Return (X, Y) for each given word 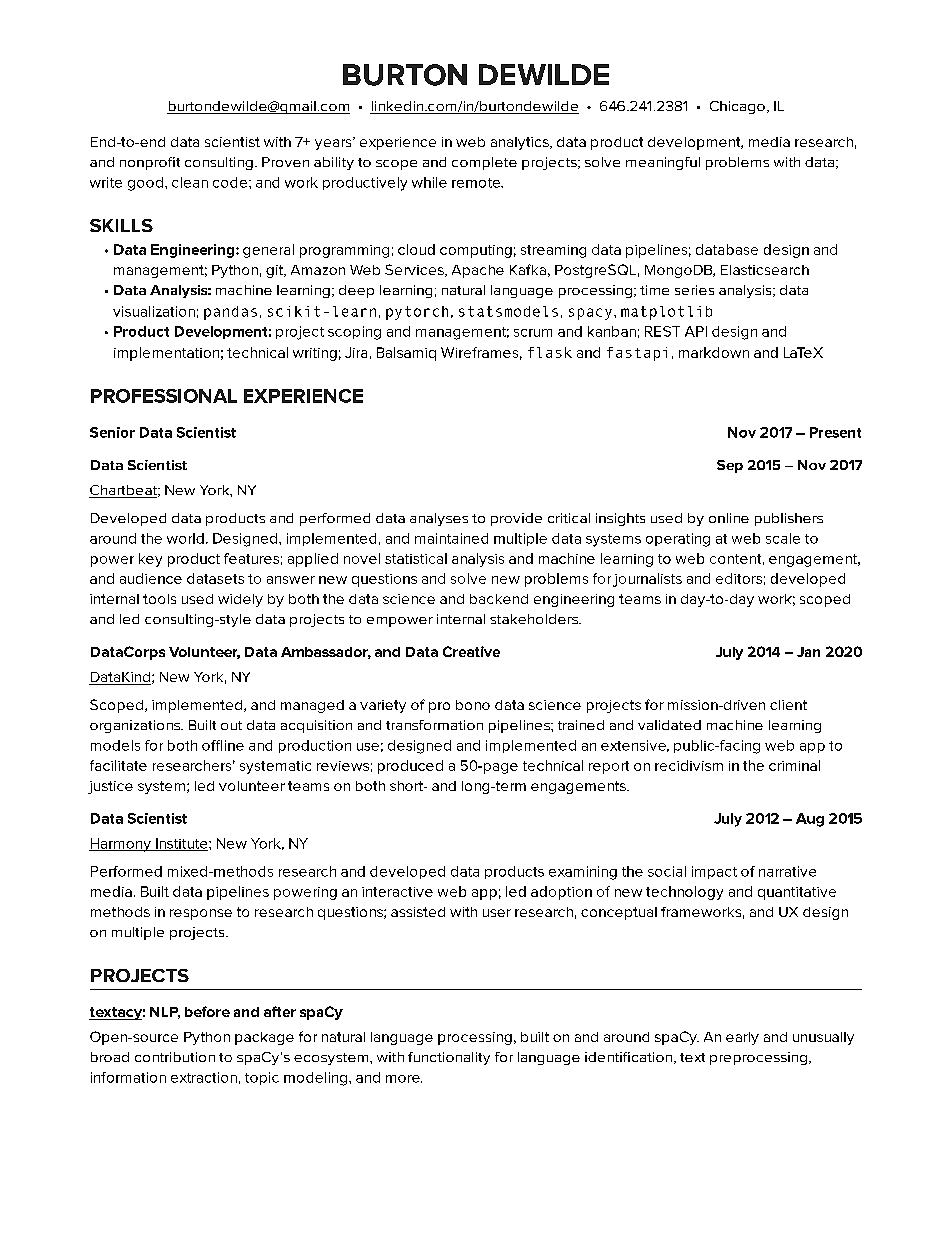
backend (499, 599)
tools (159, 599)
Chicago (737, 107)
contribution (175, 1057)
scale (783, 538)
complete (484, 163)
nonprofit (150, 163)
